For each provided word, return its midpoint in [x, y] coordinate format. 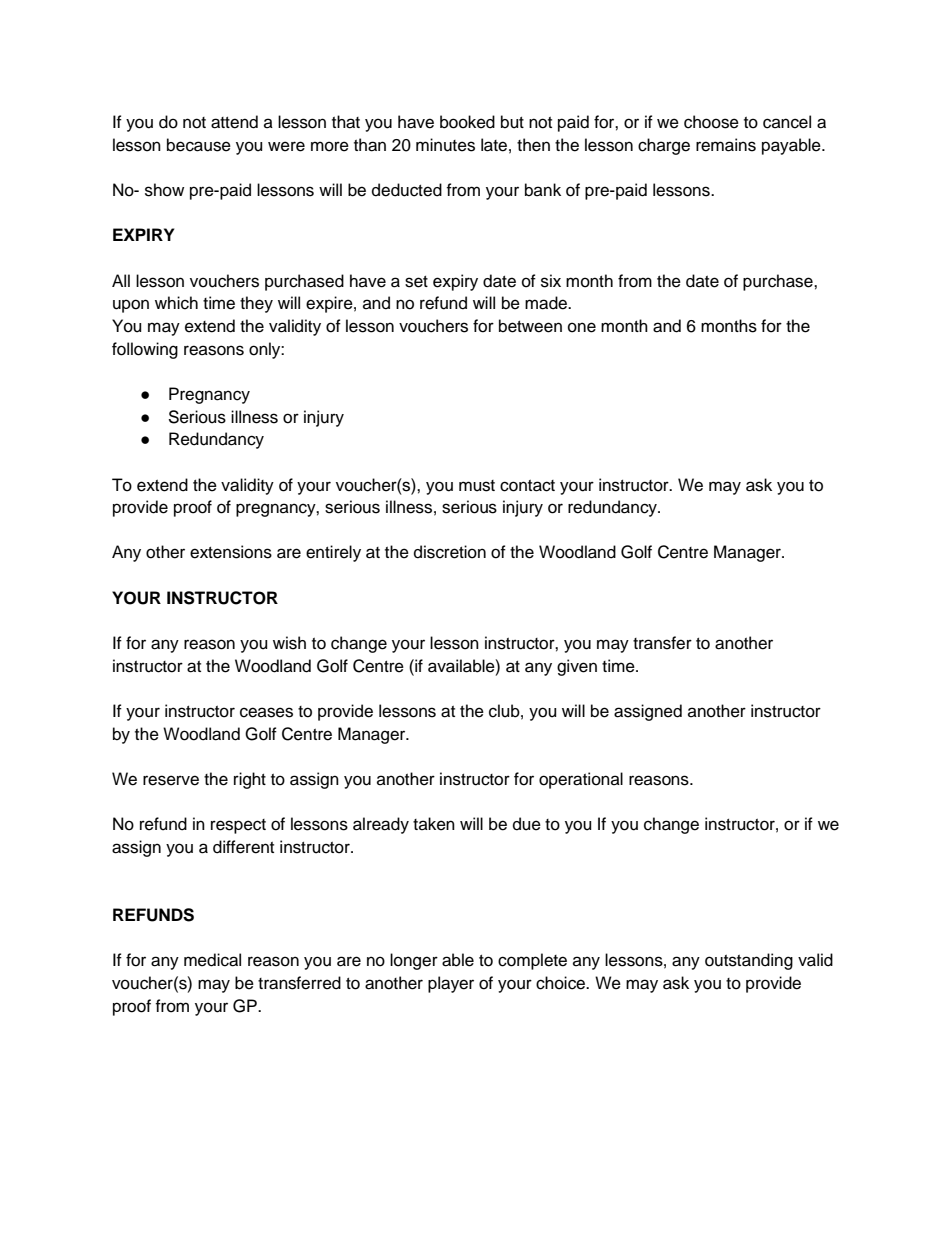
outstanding [749, 961]
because [199, 145]
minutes [445, 145]
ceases [266, 712]
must [477, 486]
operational [581, 780]
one [582, 327]
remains [726, 145]
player [451, 984]
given [577, 667]
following [145, 350]
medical [212, 960]
